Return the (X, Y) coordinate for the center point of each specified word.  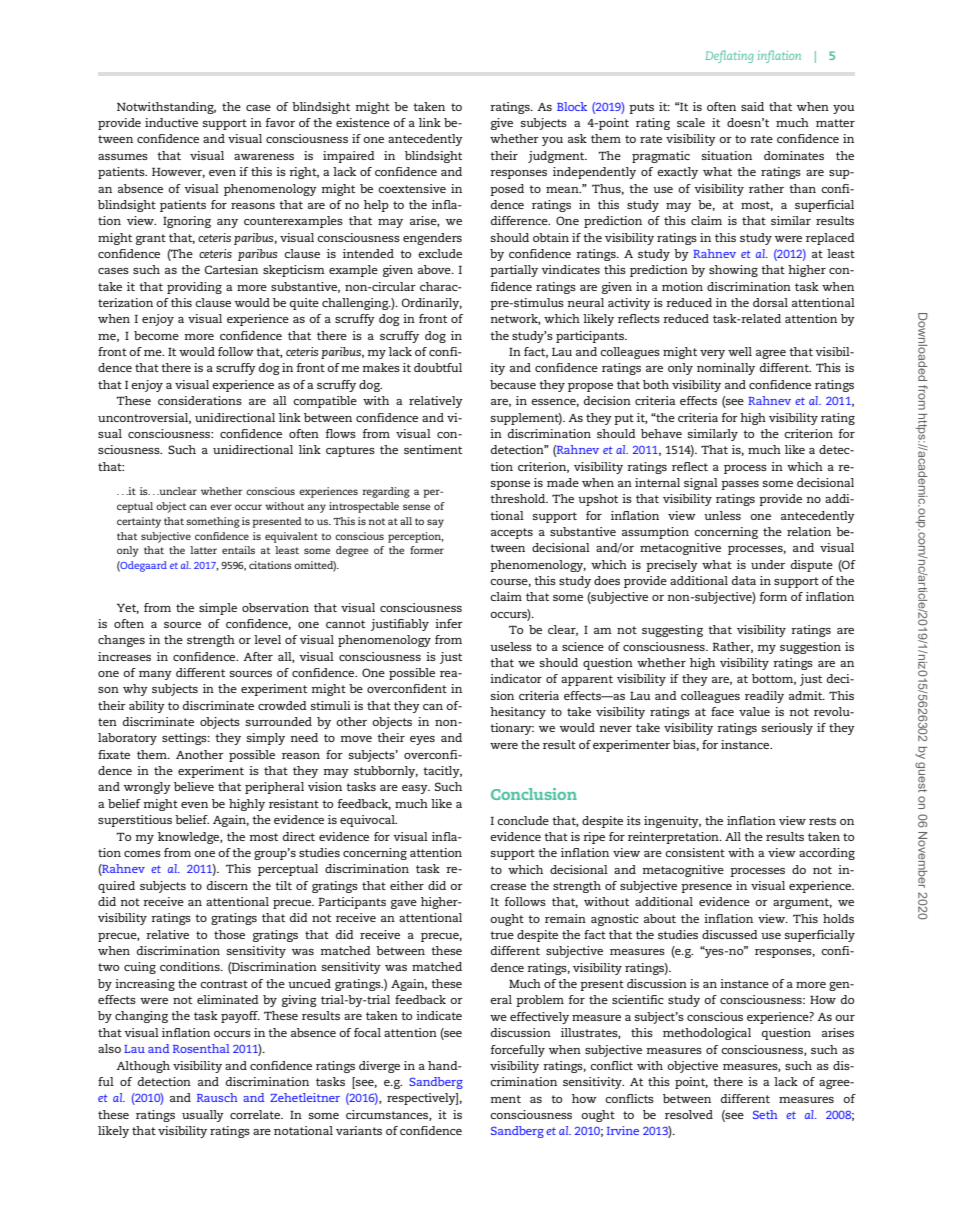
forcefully (518, 1051)
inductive (171, 122)
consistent (695, 852)
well (740, 351)
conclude (523, 820)
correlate (256, 1114)
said (752, 106)
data (744, 580)
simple (218, 609)
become (156, 335)
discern (227, 885)
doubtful (438, 367)
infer (449, 623)
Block (572, 106)
